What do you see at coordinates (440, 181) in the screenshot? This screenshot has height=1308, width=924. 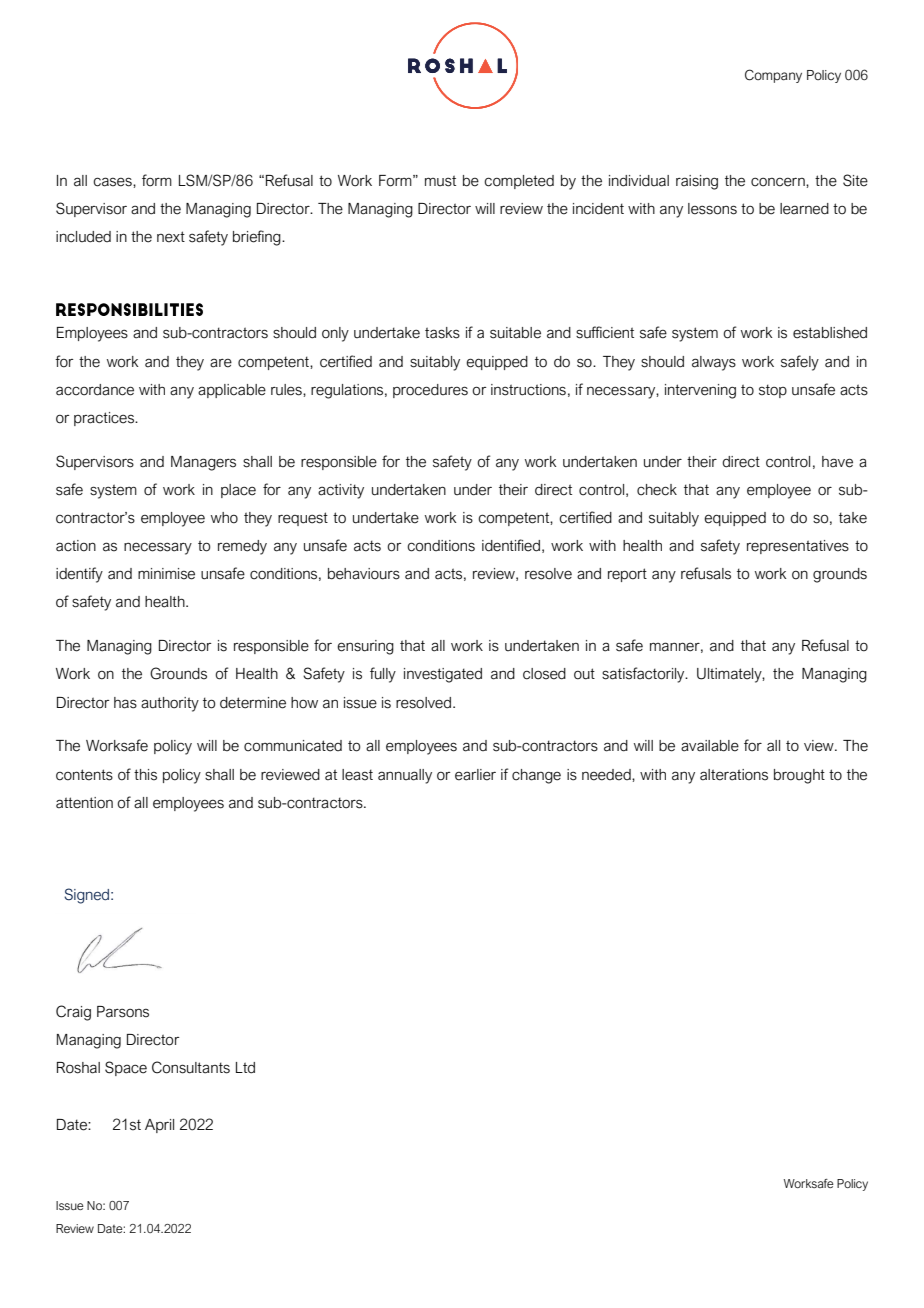 I see `must` at bounding box center [440, 181].
